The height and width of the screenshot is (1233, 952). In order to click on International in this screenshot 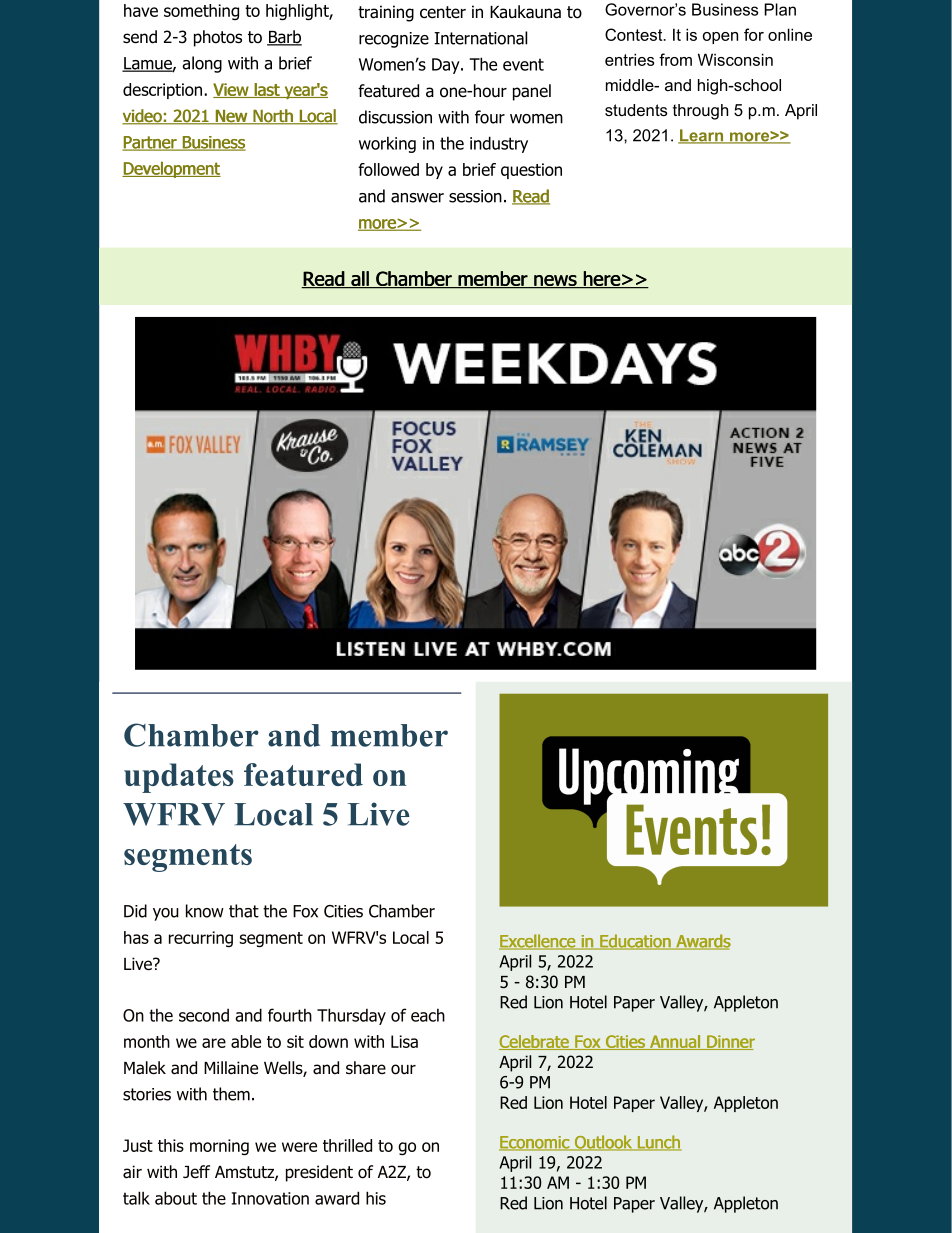, I will do `click(480, 38)`.
